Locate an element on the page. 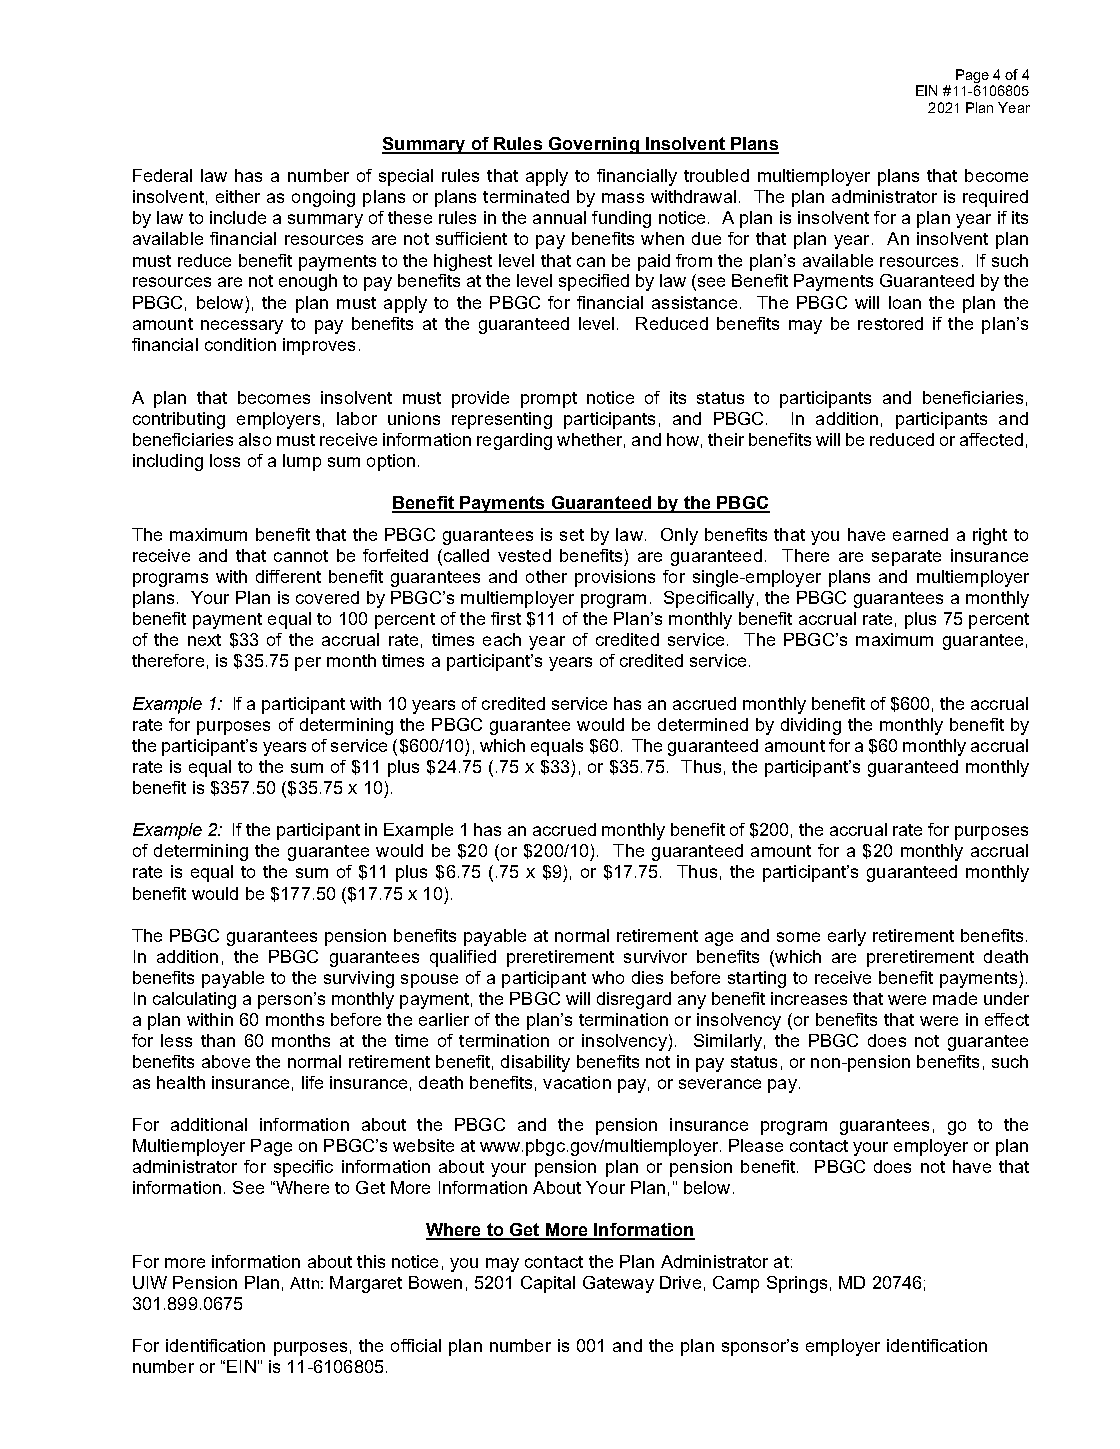 This page has width=1120, height=1449. early is located at coordinates (847, 937).
